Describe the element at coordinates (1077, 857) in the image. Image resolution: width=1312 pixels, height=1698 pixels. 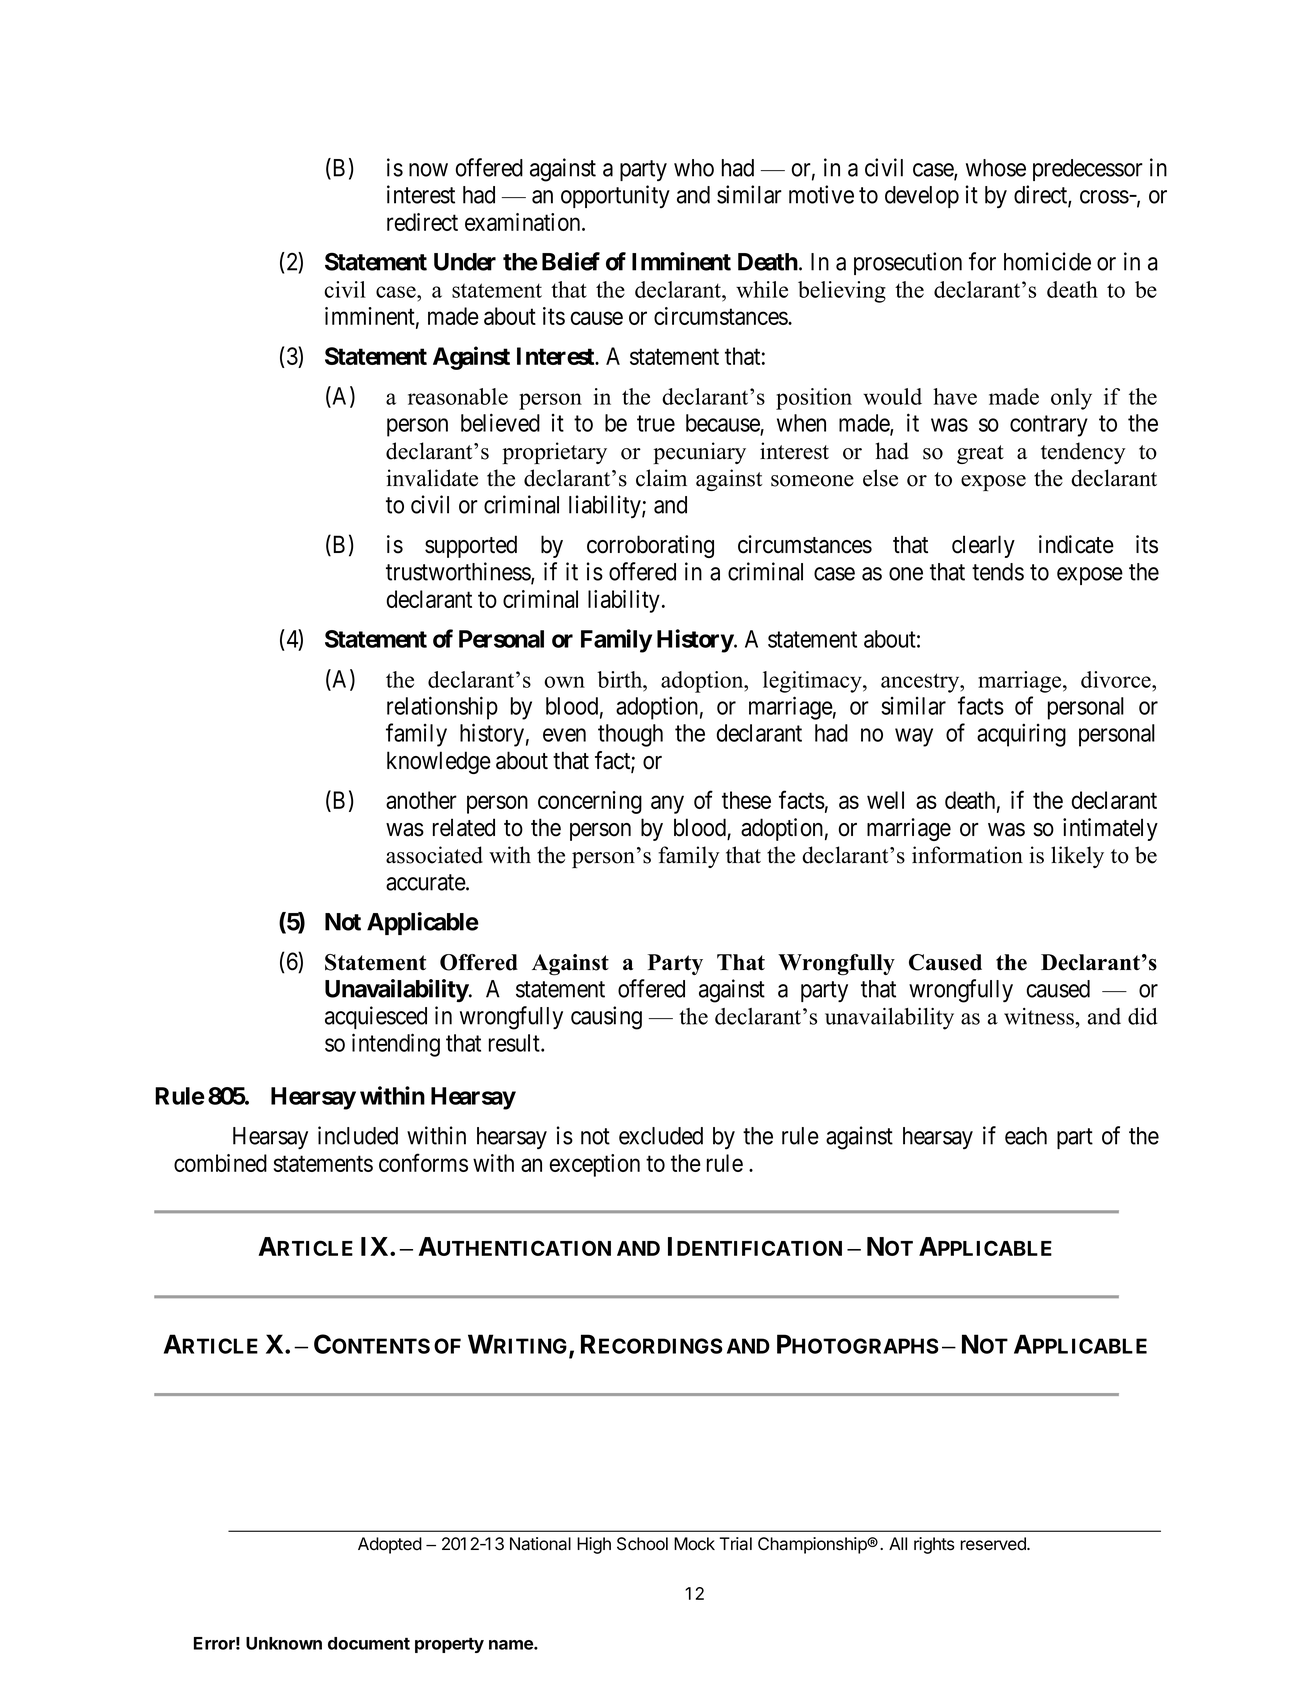
I see `likely` at that location.
